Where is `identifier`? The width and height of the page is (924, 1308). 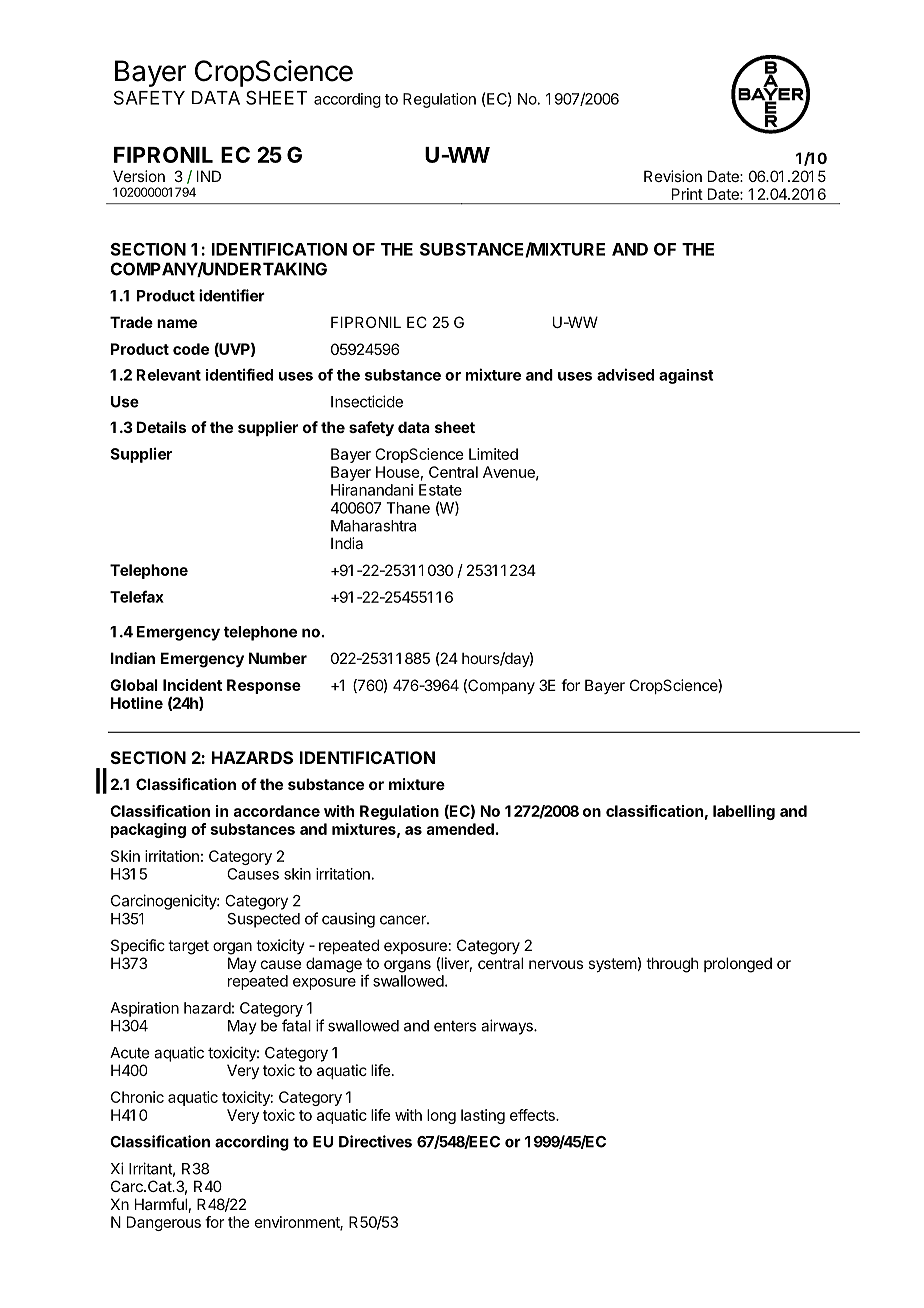
identifier is located at coordinates (232, 295).
